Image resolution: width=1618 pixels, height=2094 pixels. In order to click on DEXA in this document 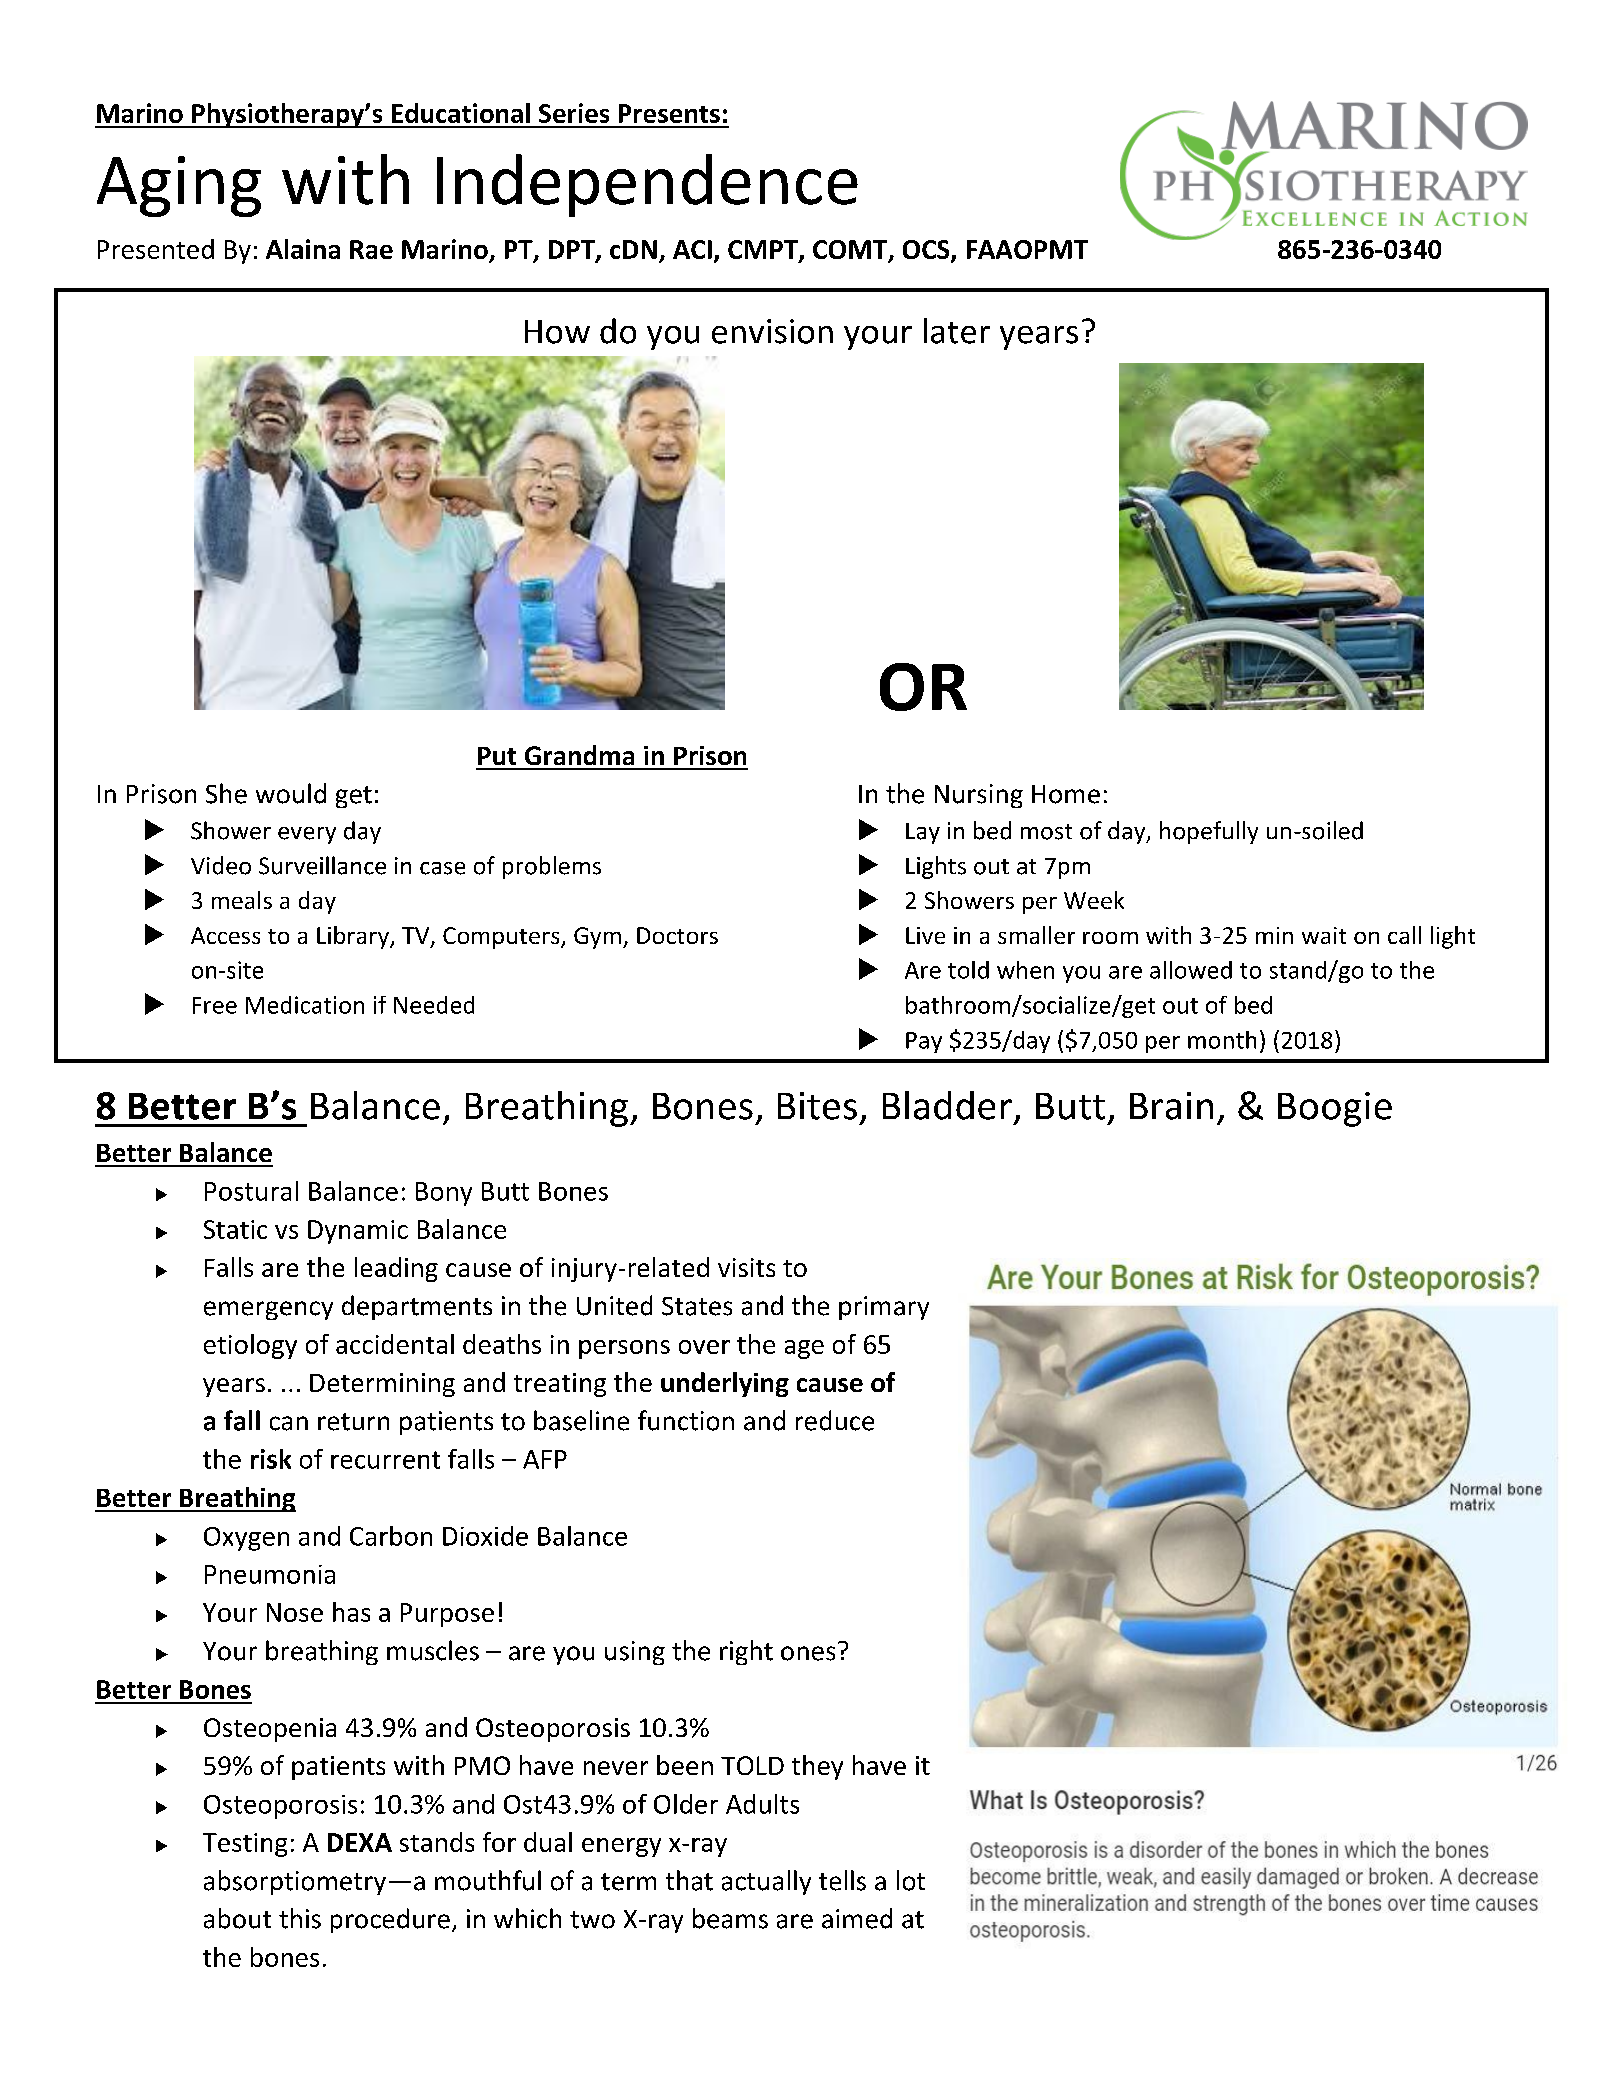, I will do `click(360, 1842)`.
